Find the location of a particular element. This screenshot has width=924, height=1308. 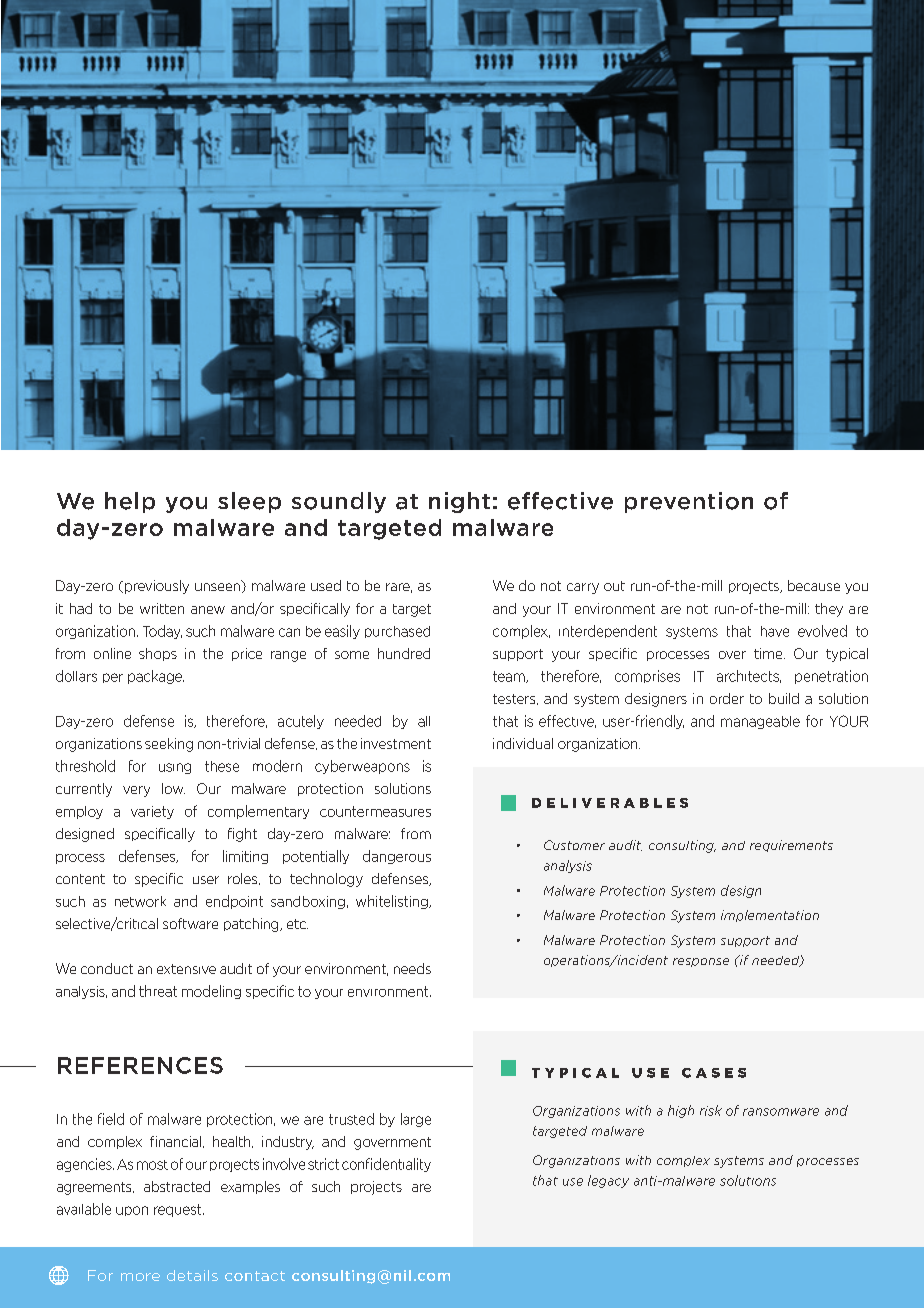

manageable is located at coordinates (760, 722).
